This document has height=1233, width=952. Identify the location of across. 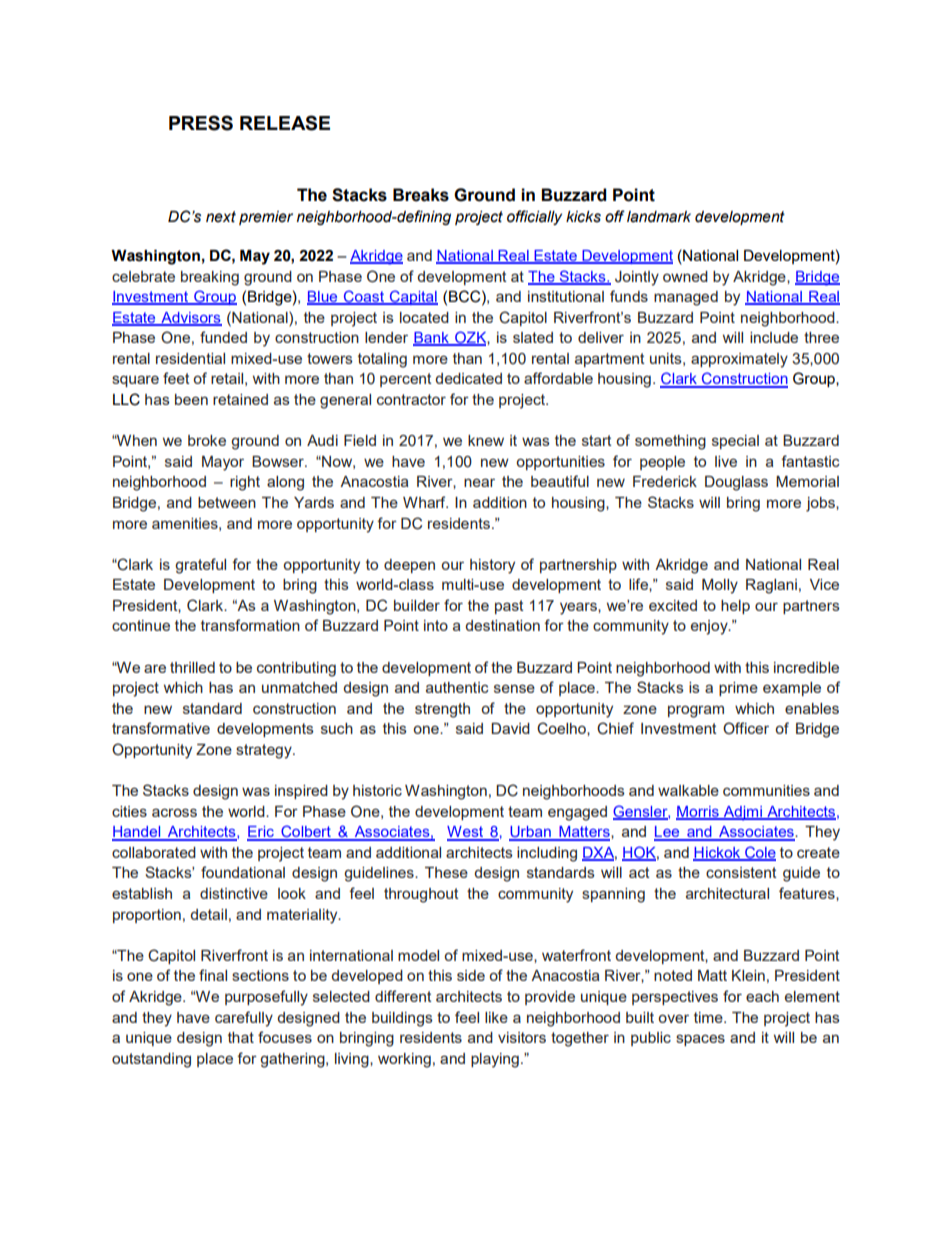
(174, 812).
